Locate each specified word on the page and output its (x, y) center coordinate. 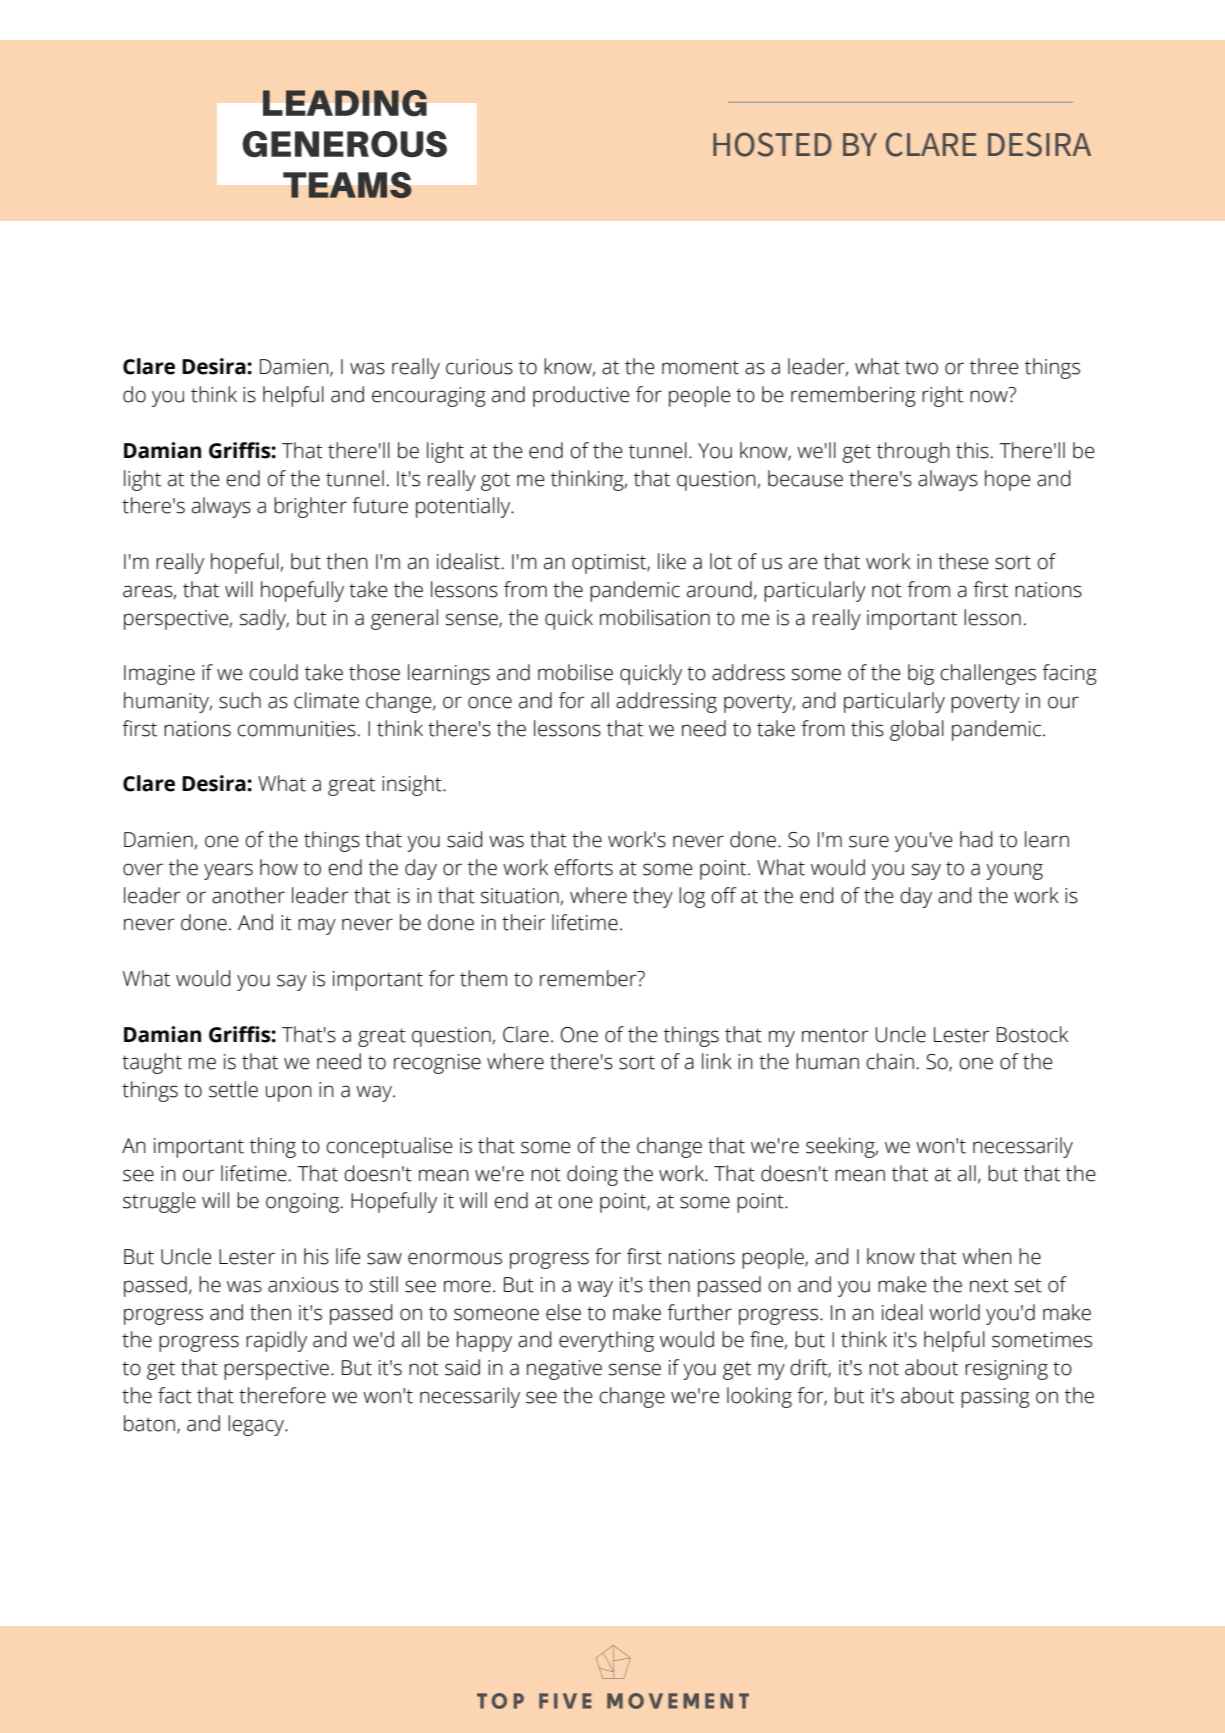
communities (296, 729)
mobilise (575, 672)
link (717, 1061)
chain (890, 1061)
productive (581, 396)
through (913, 452)
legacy (257, 1425)
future (380, 505)
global (917, 730)
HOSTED (772, 144)
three (994, 366)
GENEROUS (345, 144)
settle (233, 1089)
